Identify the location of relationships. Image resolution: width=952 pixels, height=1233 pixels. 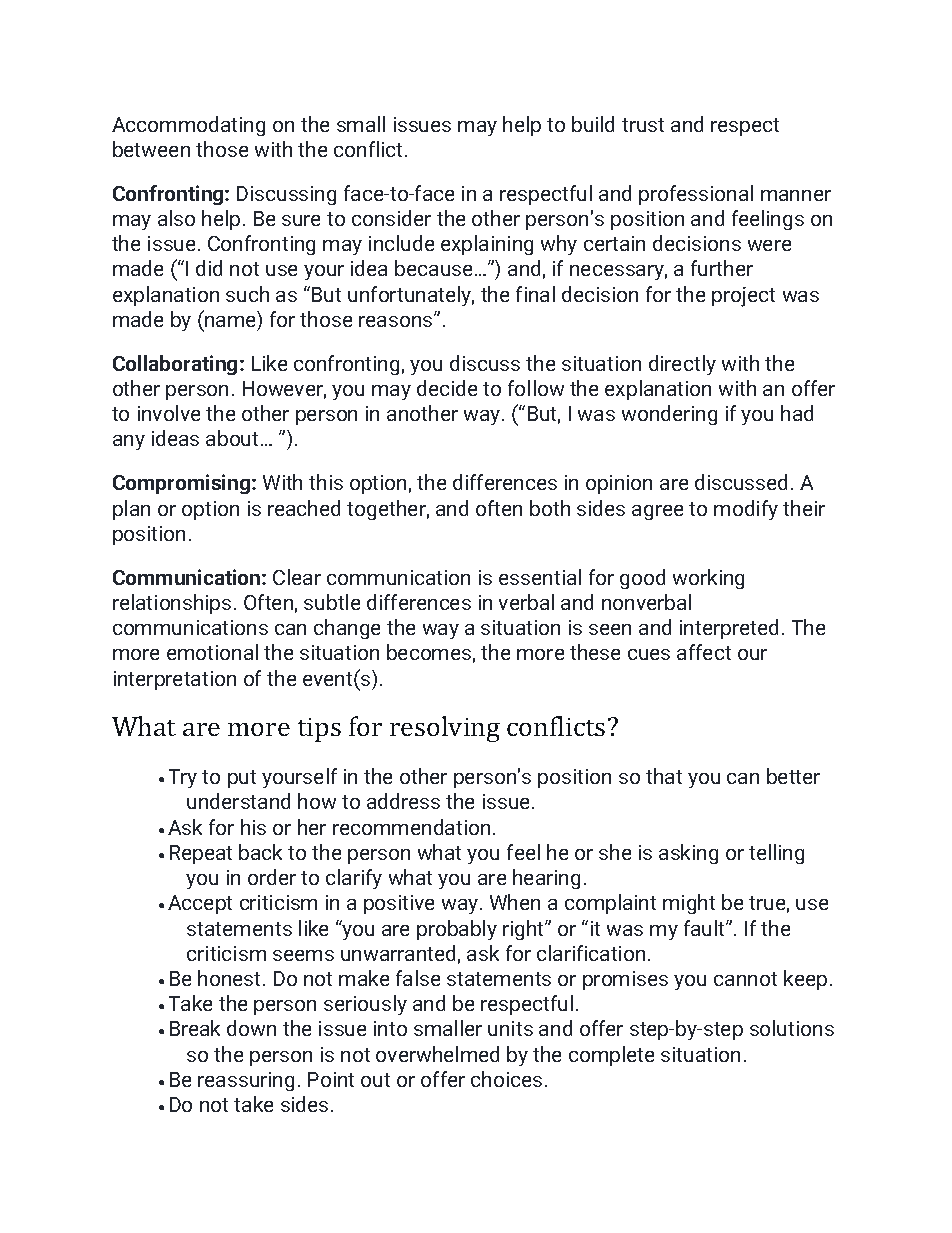
(172, 604).
